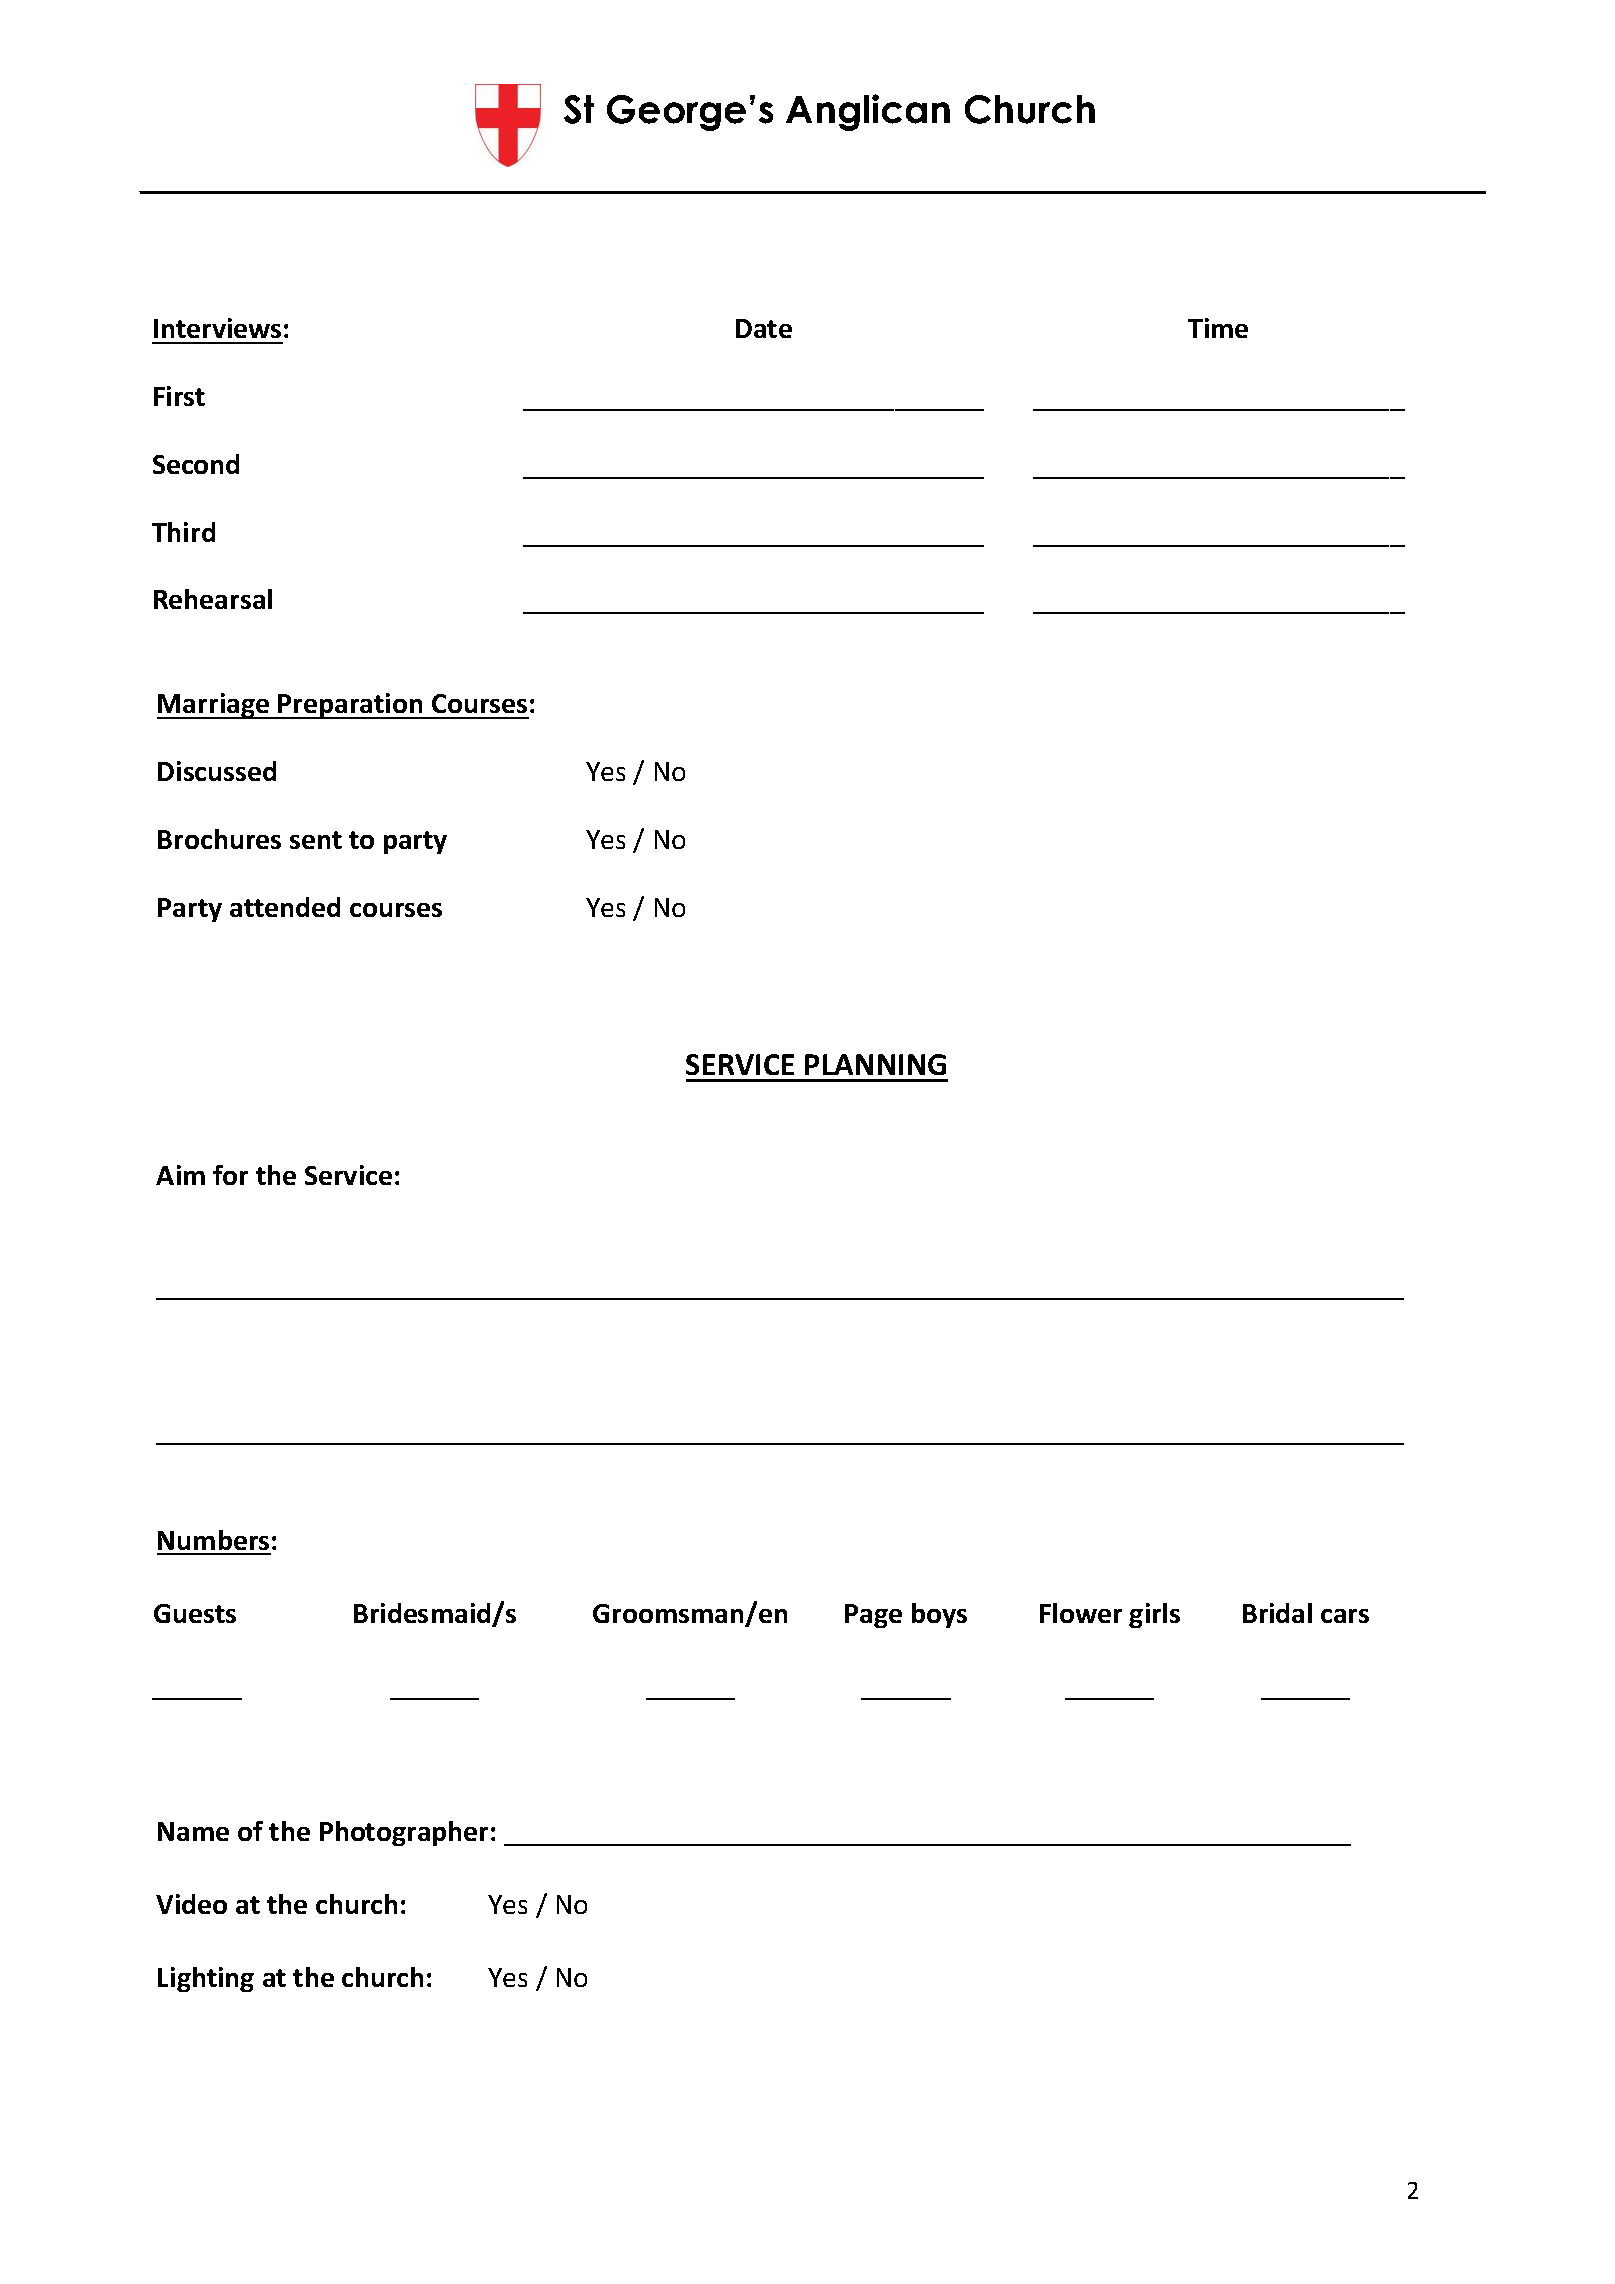  I want to click on Anglican, so click(868, 112).
